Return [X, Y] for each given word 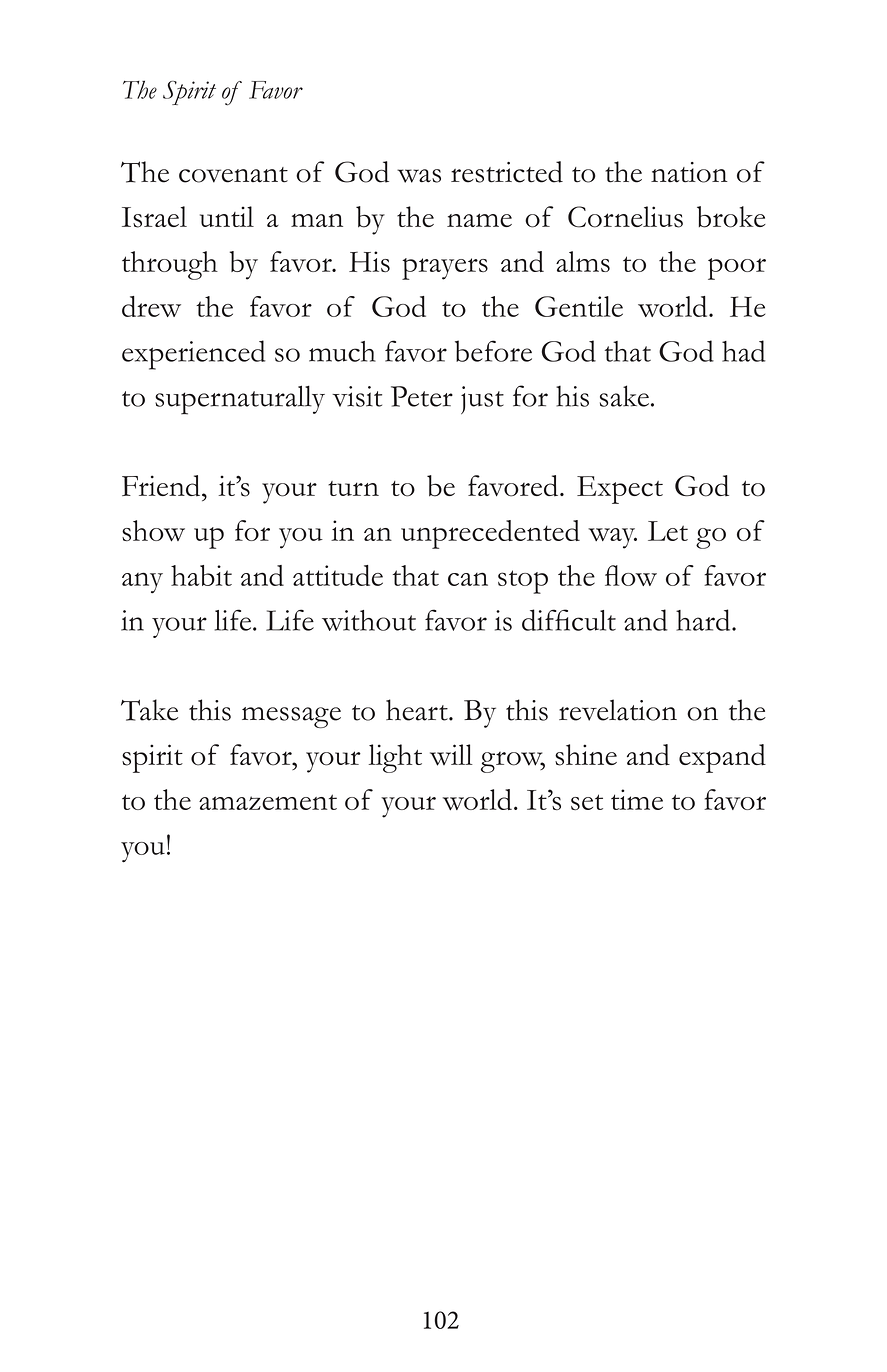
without [369, 620]
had [744, 351]
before [493, 351]
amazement [268, 802]
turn [353, 488]
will [451, 755]
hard [704, 620]
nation [689, 172]
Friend [162, 486]
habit [201, 575]
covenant [233, 175]
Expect [620, 490]
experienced [194, 355]
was [419, 176]
